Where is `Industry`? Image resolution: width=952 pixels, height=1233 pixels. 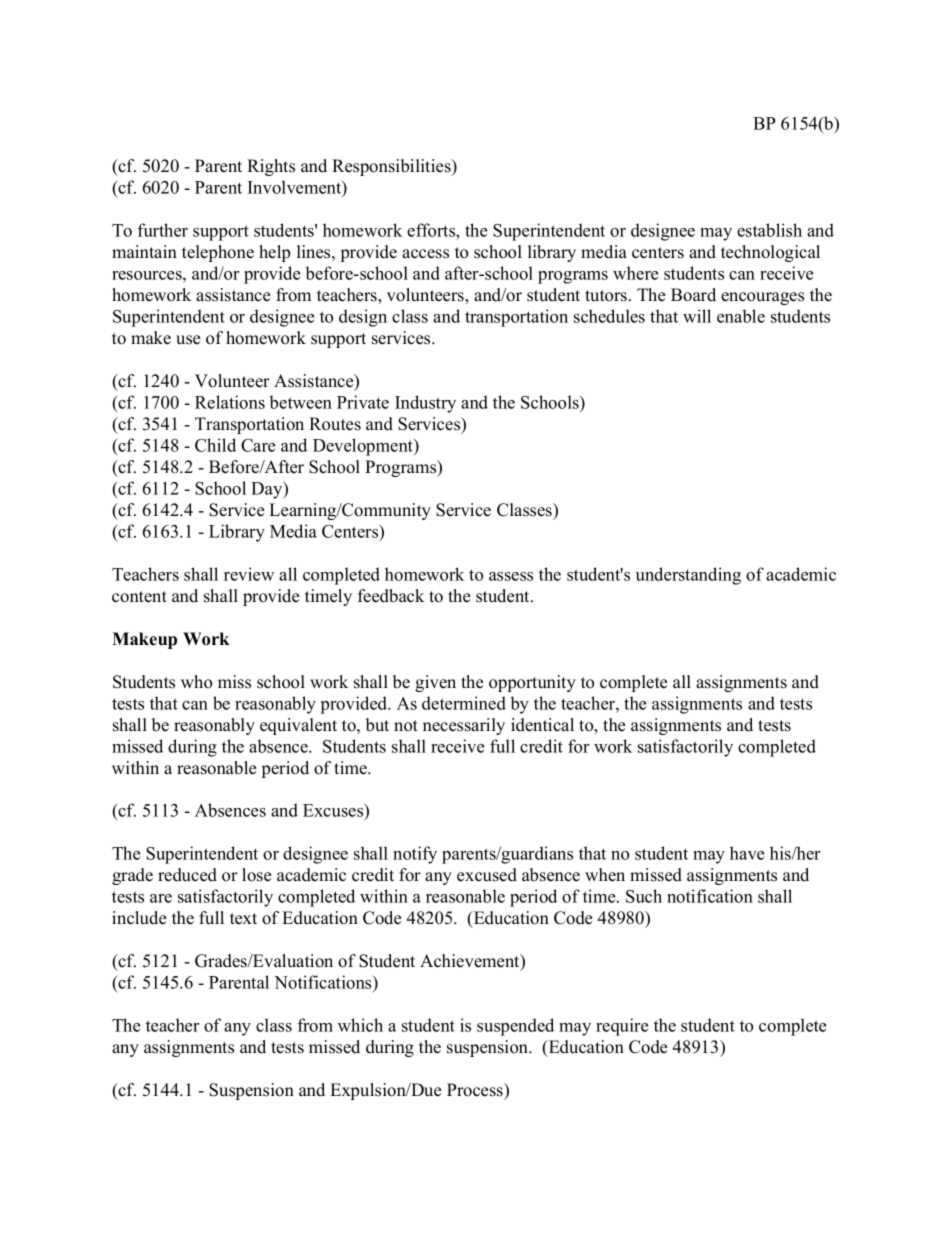
Industry is located at coordinates (425, 404).
